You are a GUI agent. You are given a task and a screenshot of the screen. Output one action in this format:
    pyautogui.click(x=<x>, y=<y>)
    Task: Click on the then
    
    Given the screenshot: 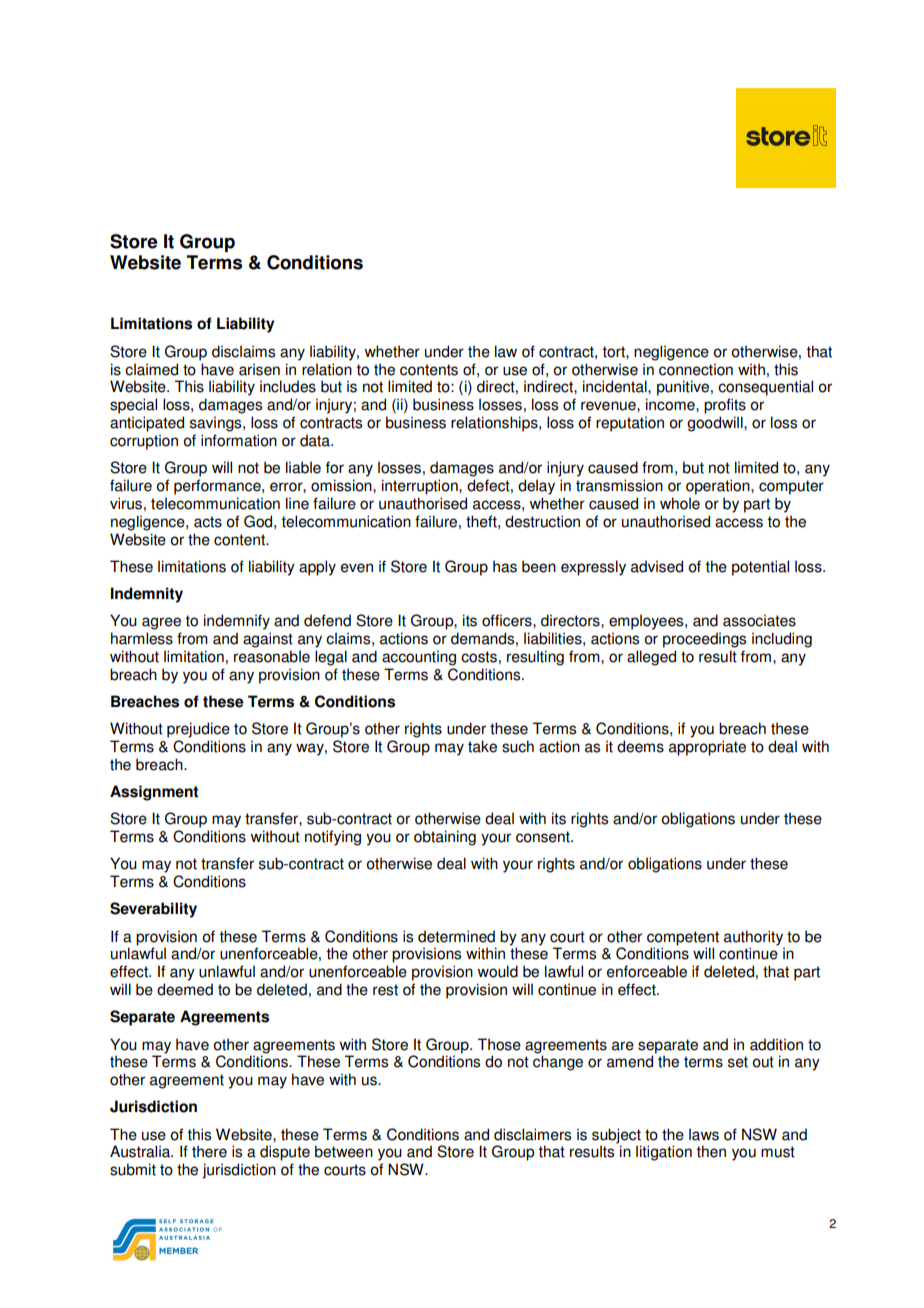 What is the action you would take?
    pyautogui.click(x=711, y=1151)
